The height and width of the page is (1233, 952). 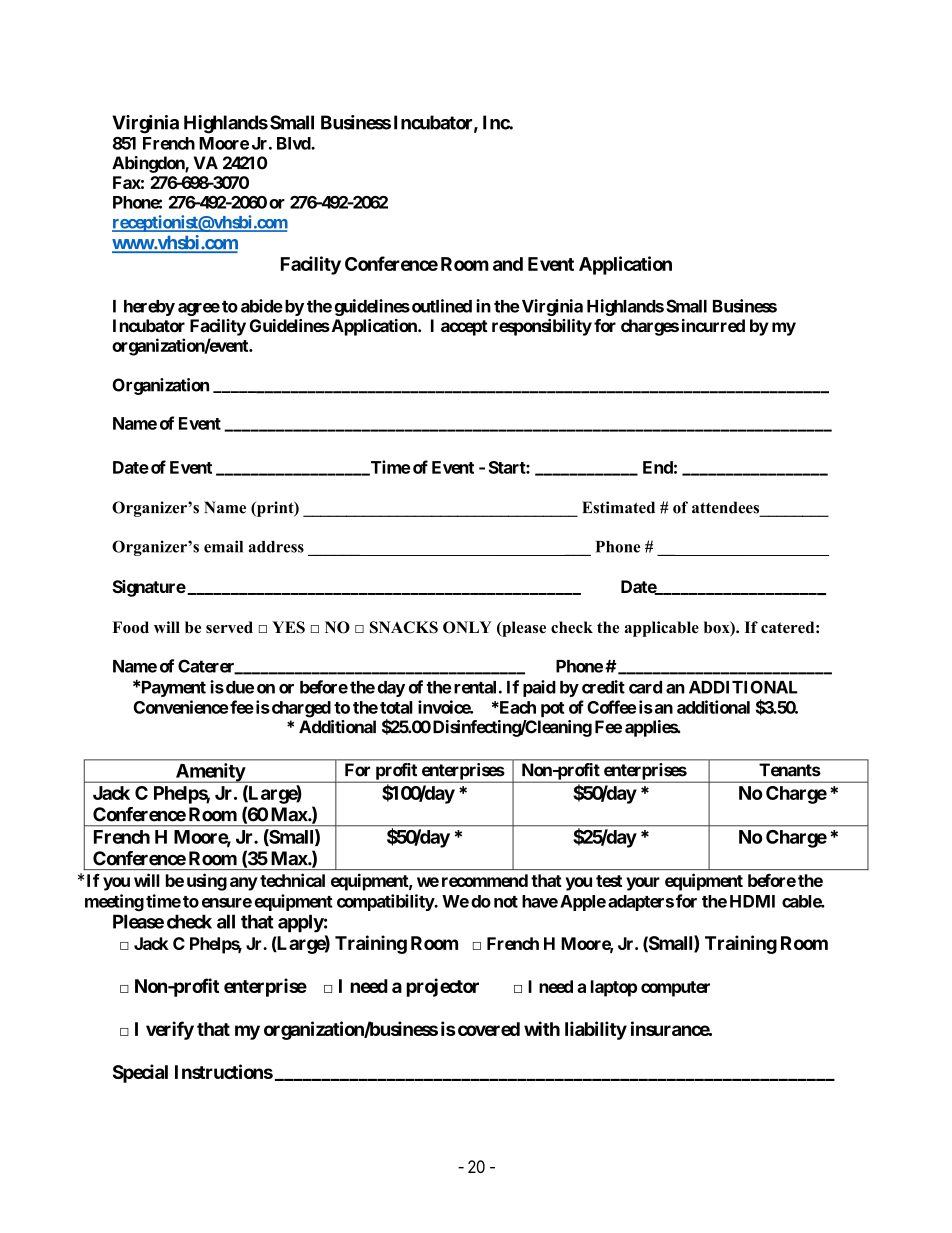 I want to click on served, so click(x=229, y=627).
